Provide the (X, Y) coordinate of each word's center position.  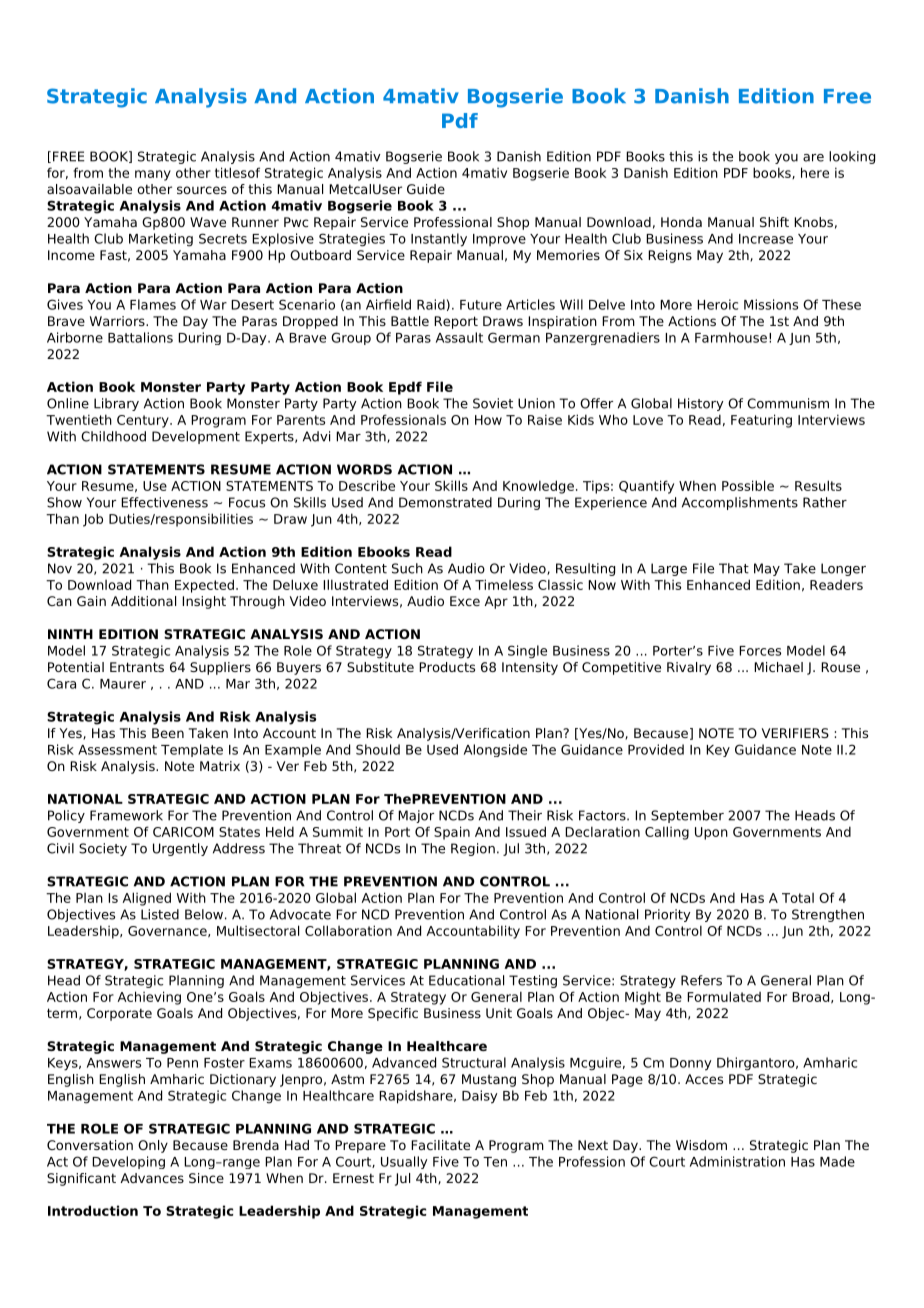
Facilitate (440, 1145)
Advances (152, 1178)
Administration (737, 1161)
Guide (426, 189)
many (153, 175)
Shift (774, 222)
